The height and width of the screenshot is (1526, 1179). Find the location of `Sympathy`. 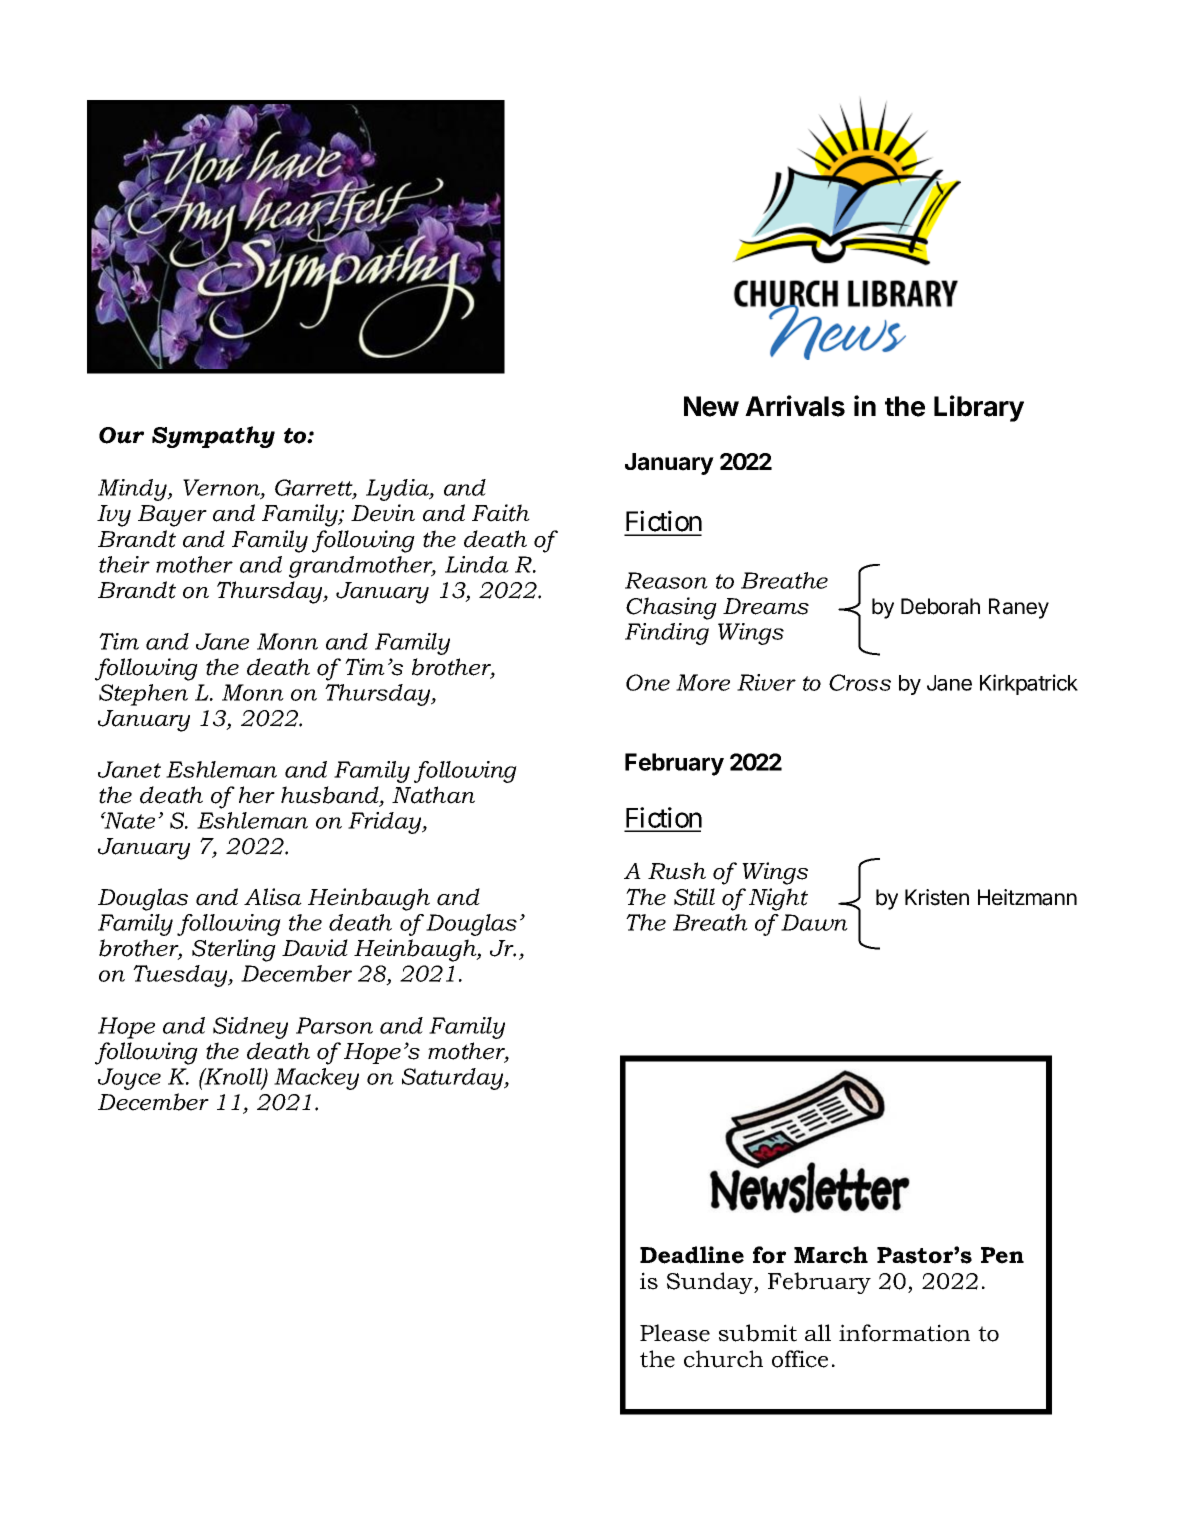

Sympathy is located at coordinates (213, 437).
